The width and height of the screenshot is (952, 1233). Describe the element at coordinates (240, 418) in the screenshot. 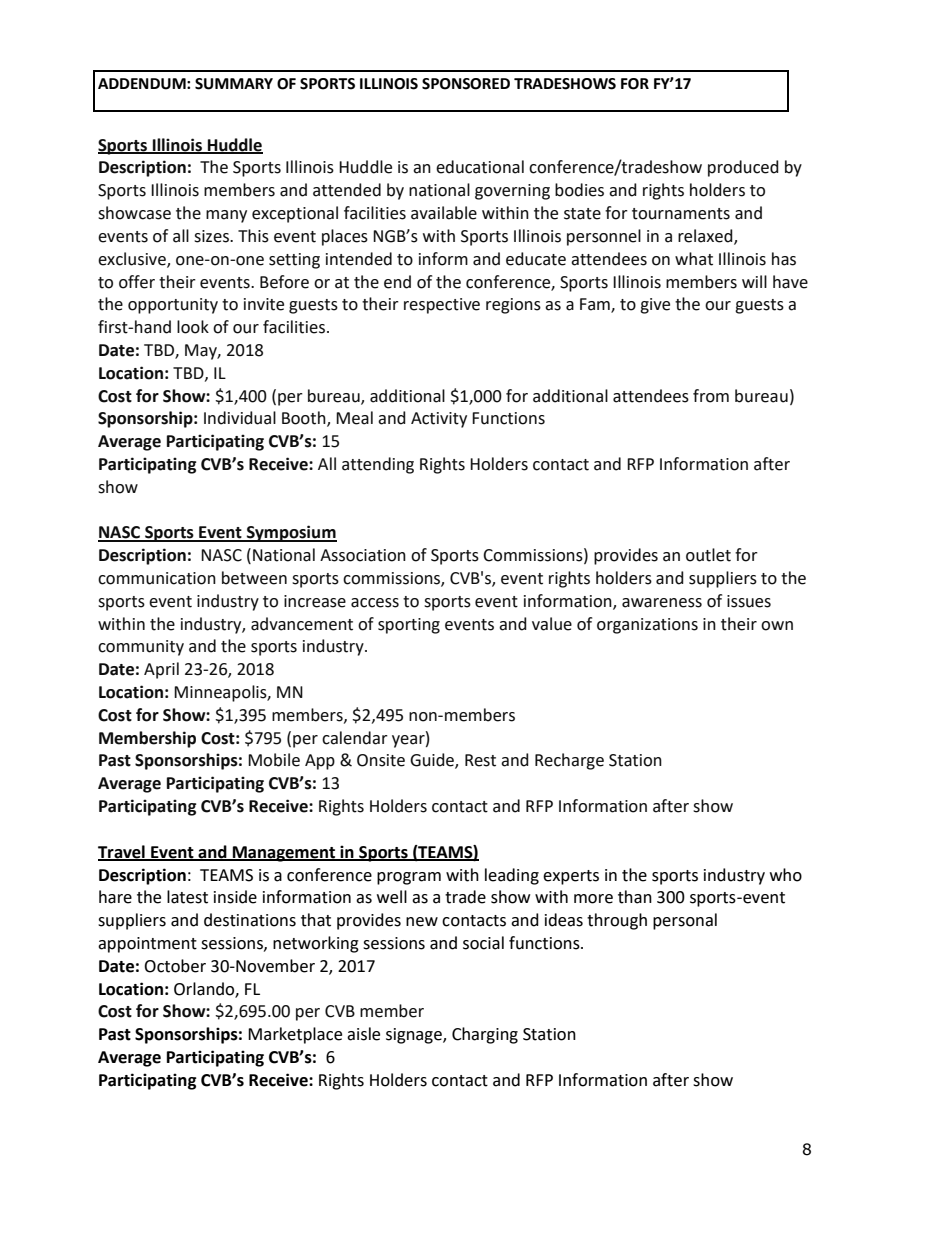

I see `Individual` at that location.
